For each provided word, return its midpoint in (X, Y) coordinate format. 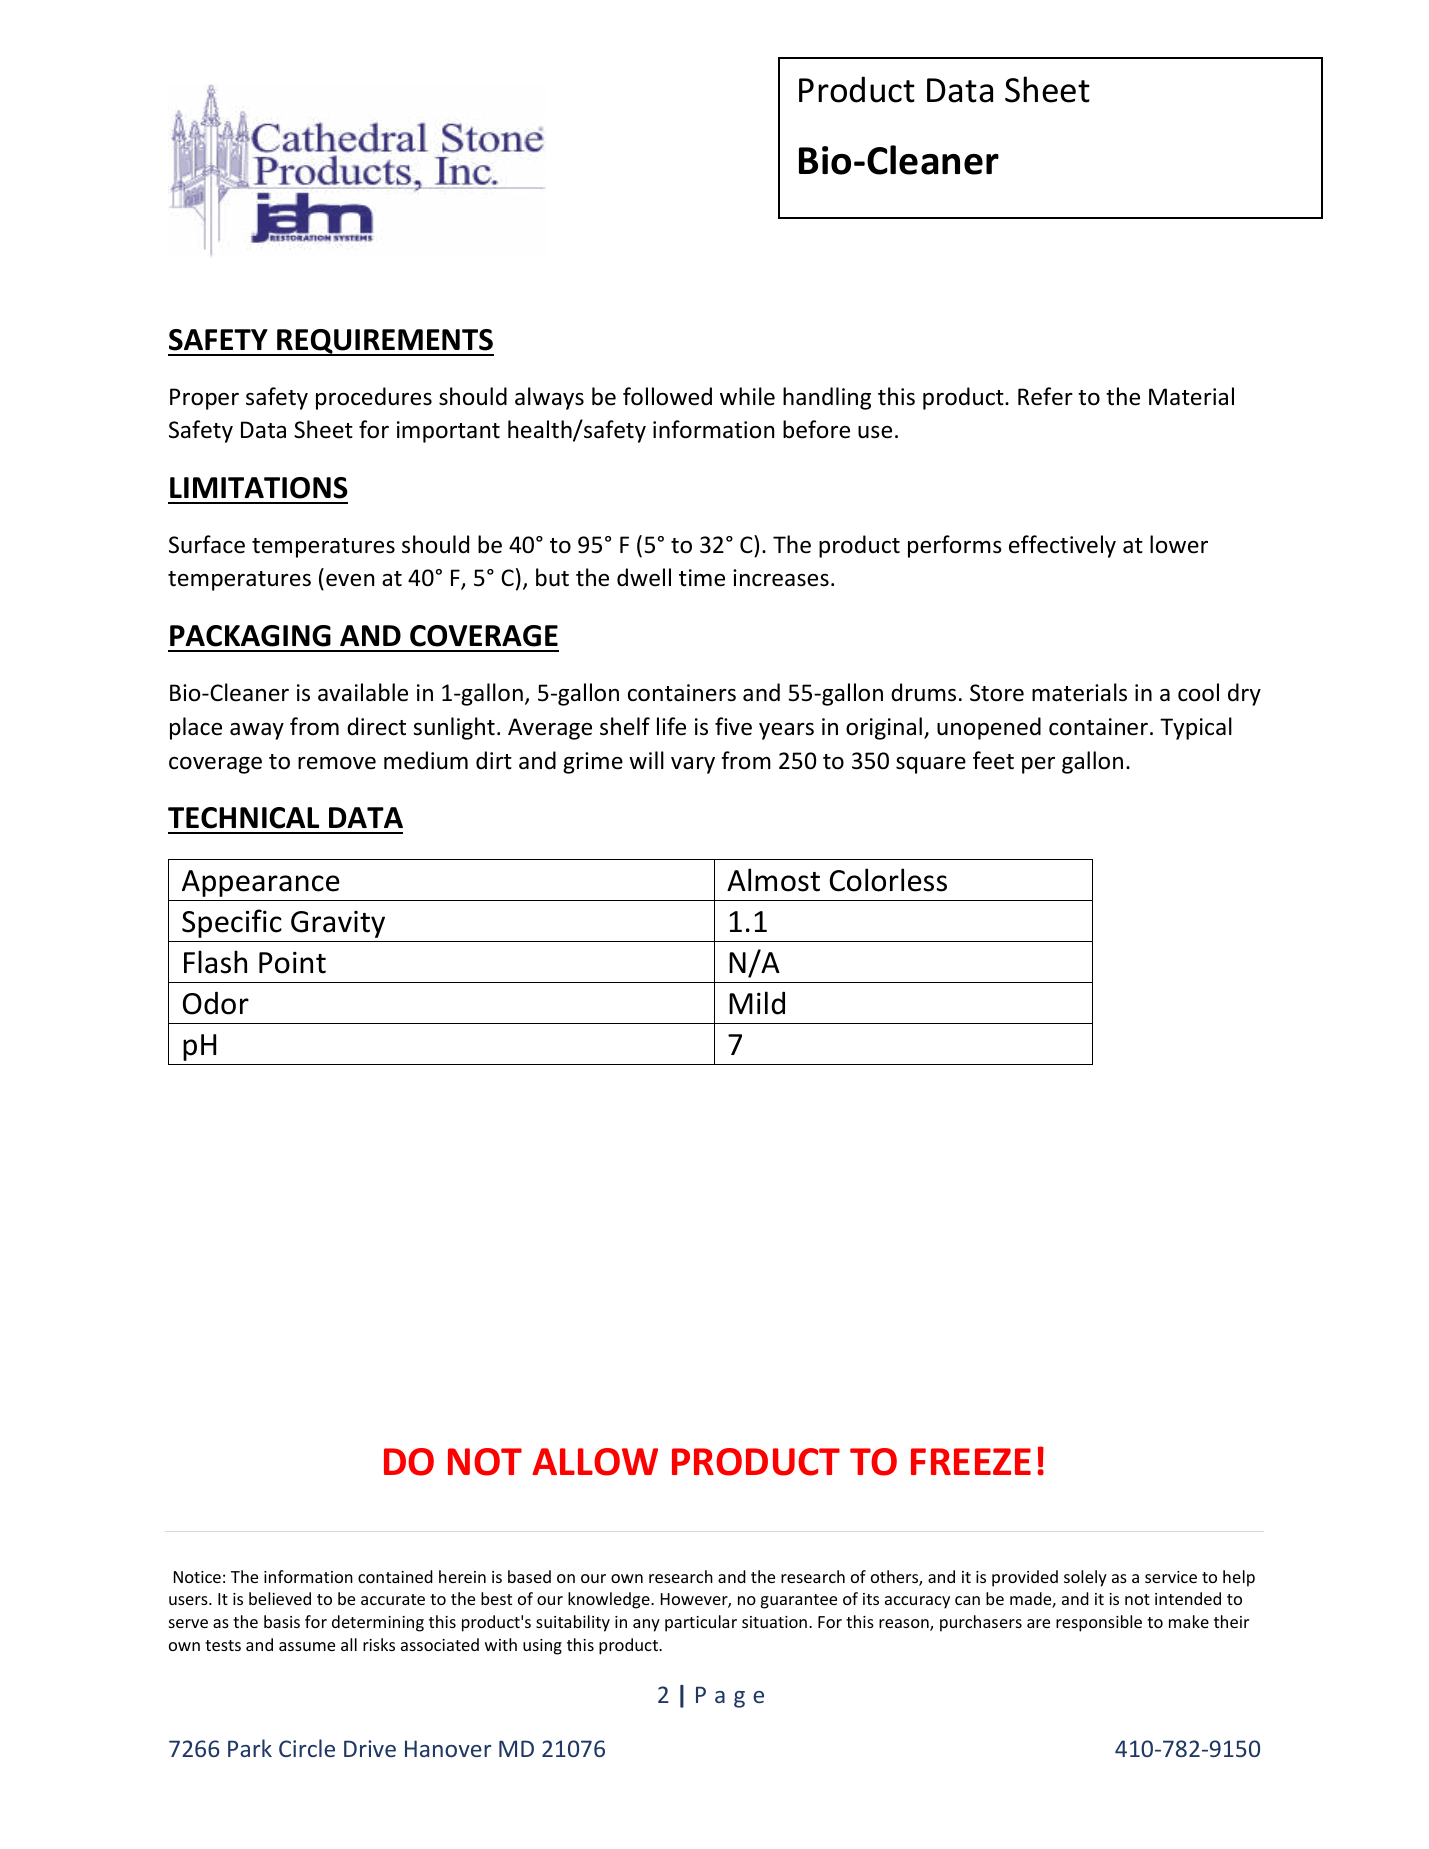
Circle (307, 1748)
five (733, 726)
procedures (374, 398)
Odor (216, 1003)
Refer (1045, 396)
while (747, 396)
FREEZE (971, 1461)
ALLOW (595, 1462)
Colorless (888, 880)
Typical (1196, 728)
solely (1085, 1578)
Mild (757, 1003)
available (363, 692)
